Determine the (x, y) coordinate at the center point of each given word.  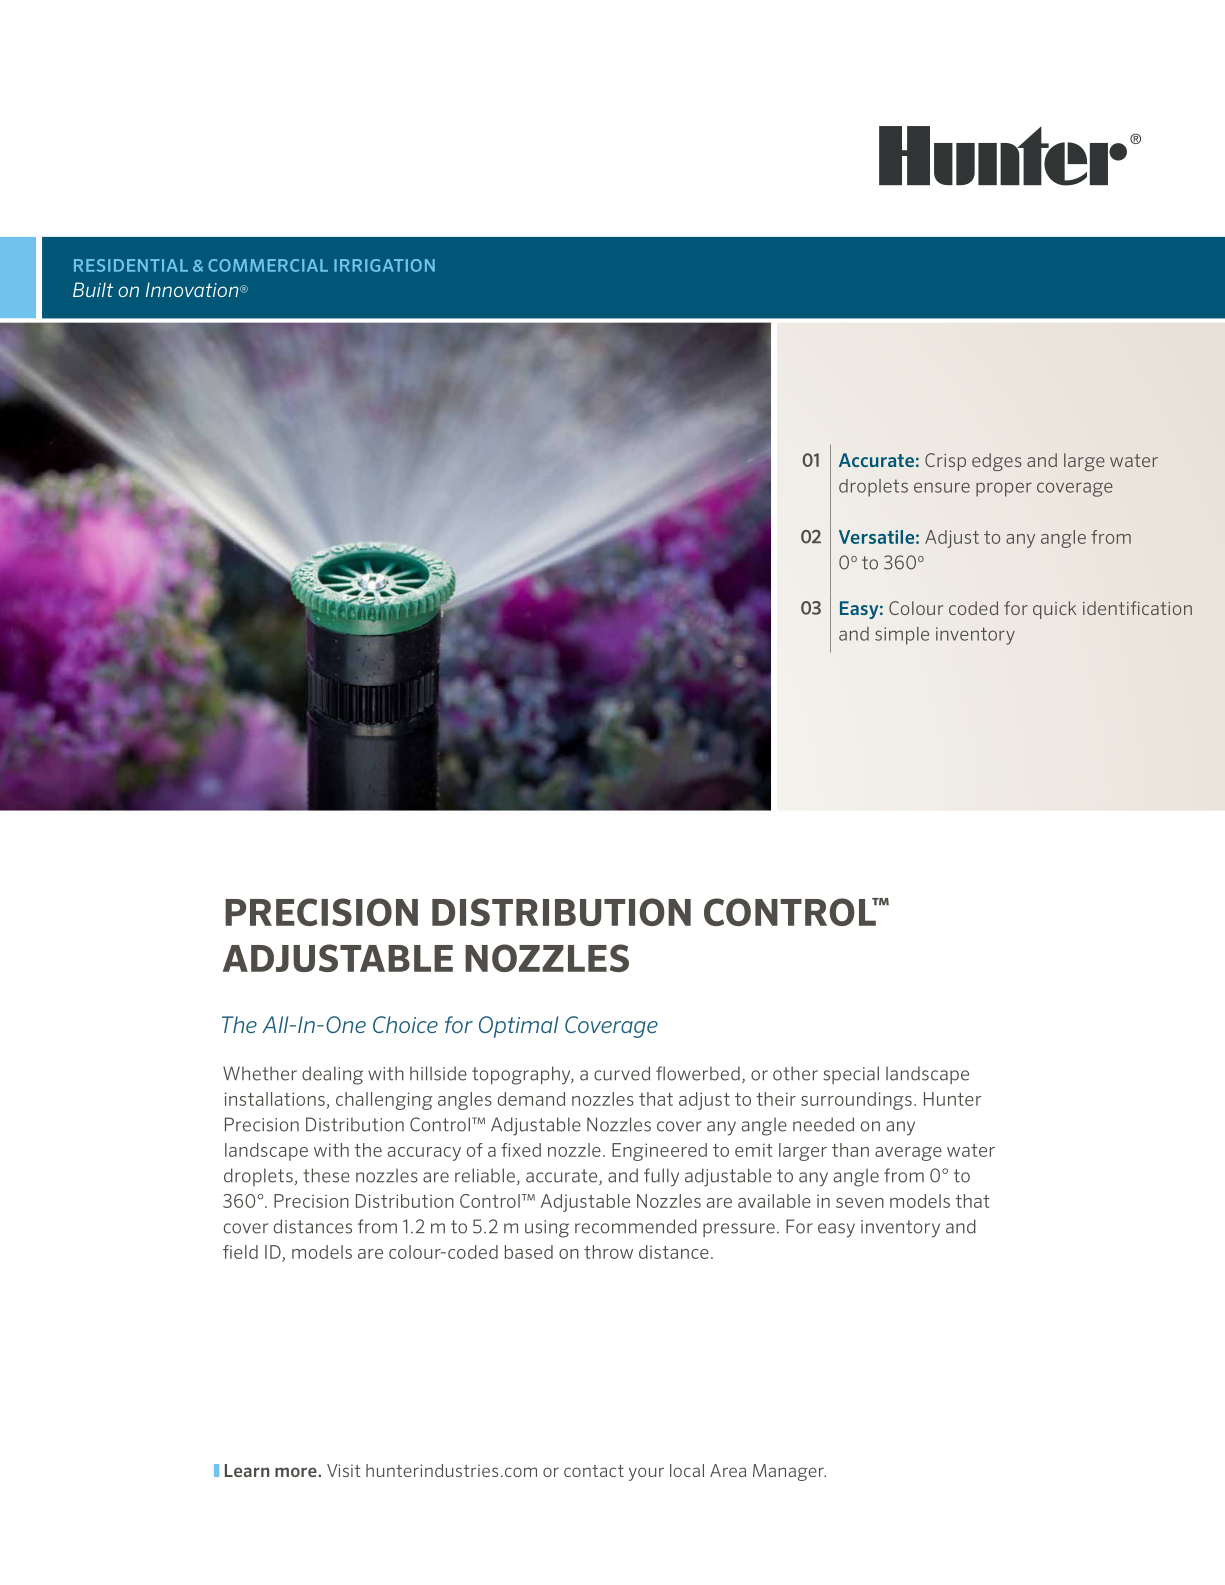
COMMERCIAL (268, 265)
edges (997, 462)
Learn (247, 1470)
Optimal (518, 1027)
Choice (405, 1024)
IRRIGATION (384, 265)
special (851, 1075)
